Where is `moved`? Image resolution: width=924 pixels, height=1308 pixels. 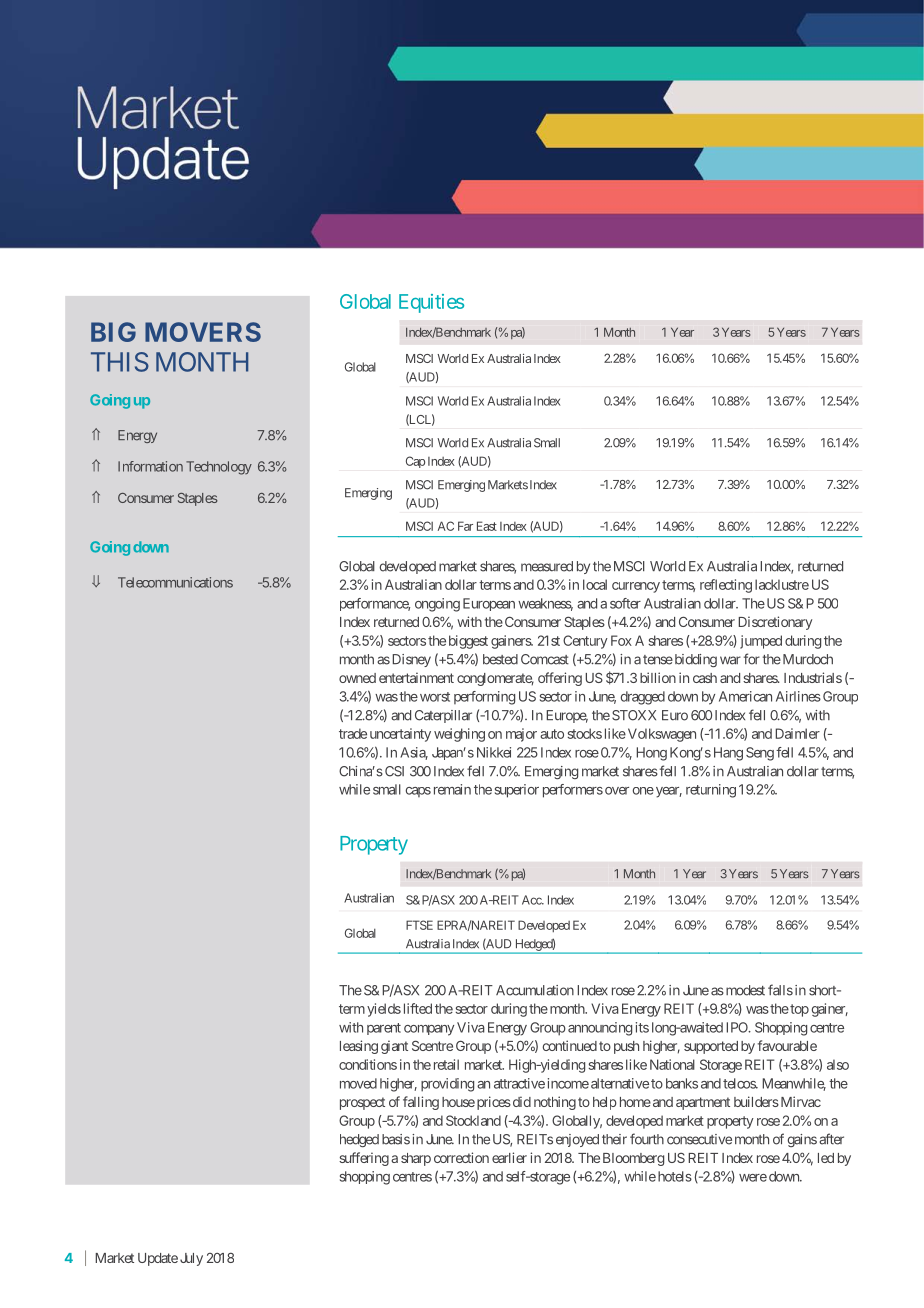 moved is located at coordinates (358, 1083).
